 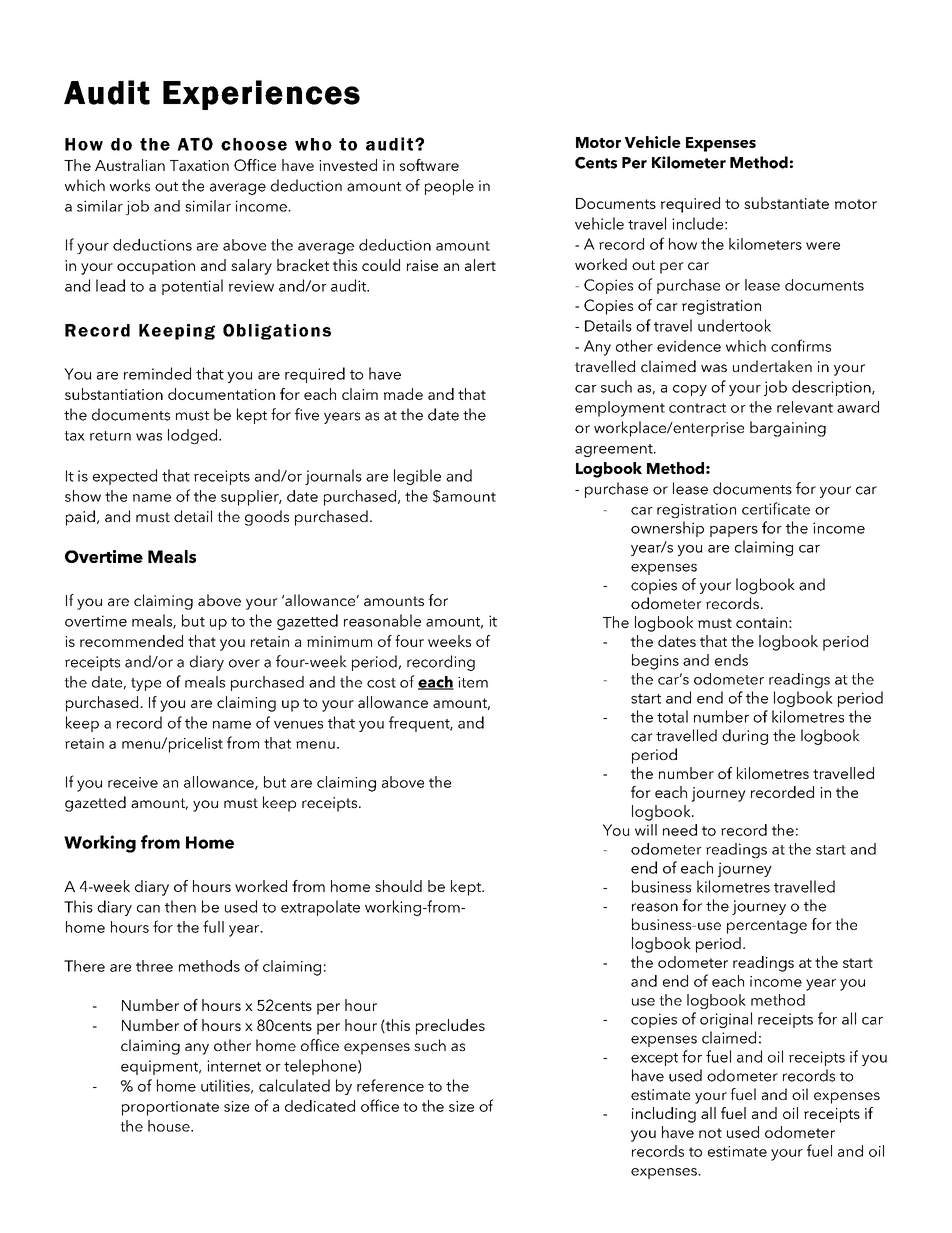 What do you see at coordinates (192, 436) in the screenshot?
I see `lodged` at bounding box center [192, 436].
